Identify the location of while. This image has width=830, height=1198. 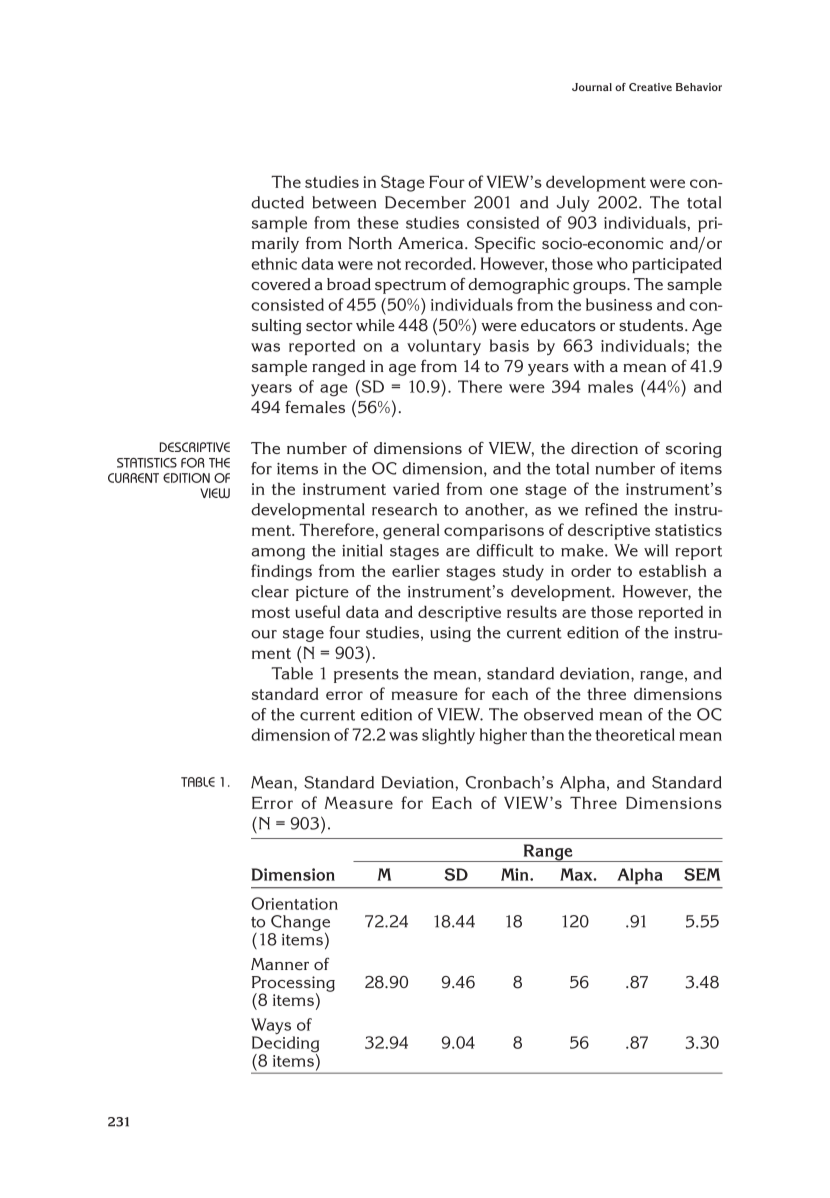
(375, 325).
